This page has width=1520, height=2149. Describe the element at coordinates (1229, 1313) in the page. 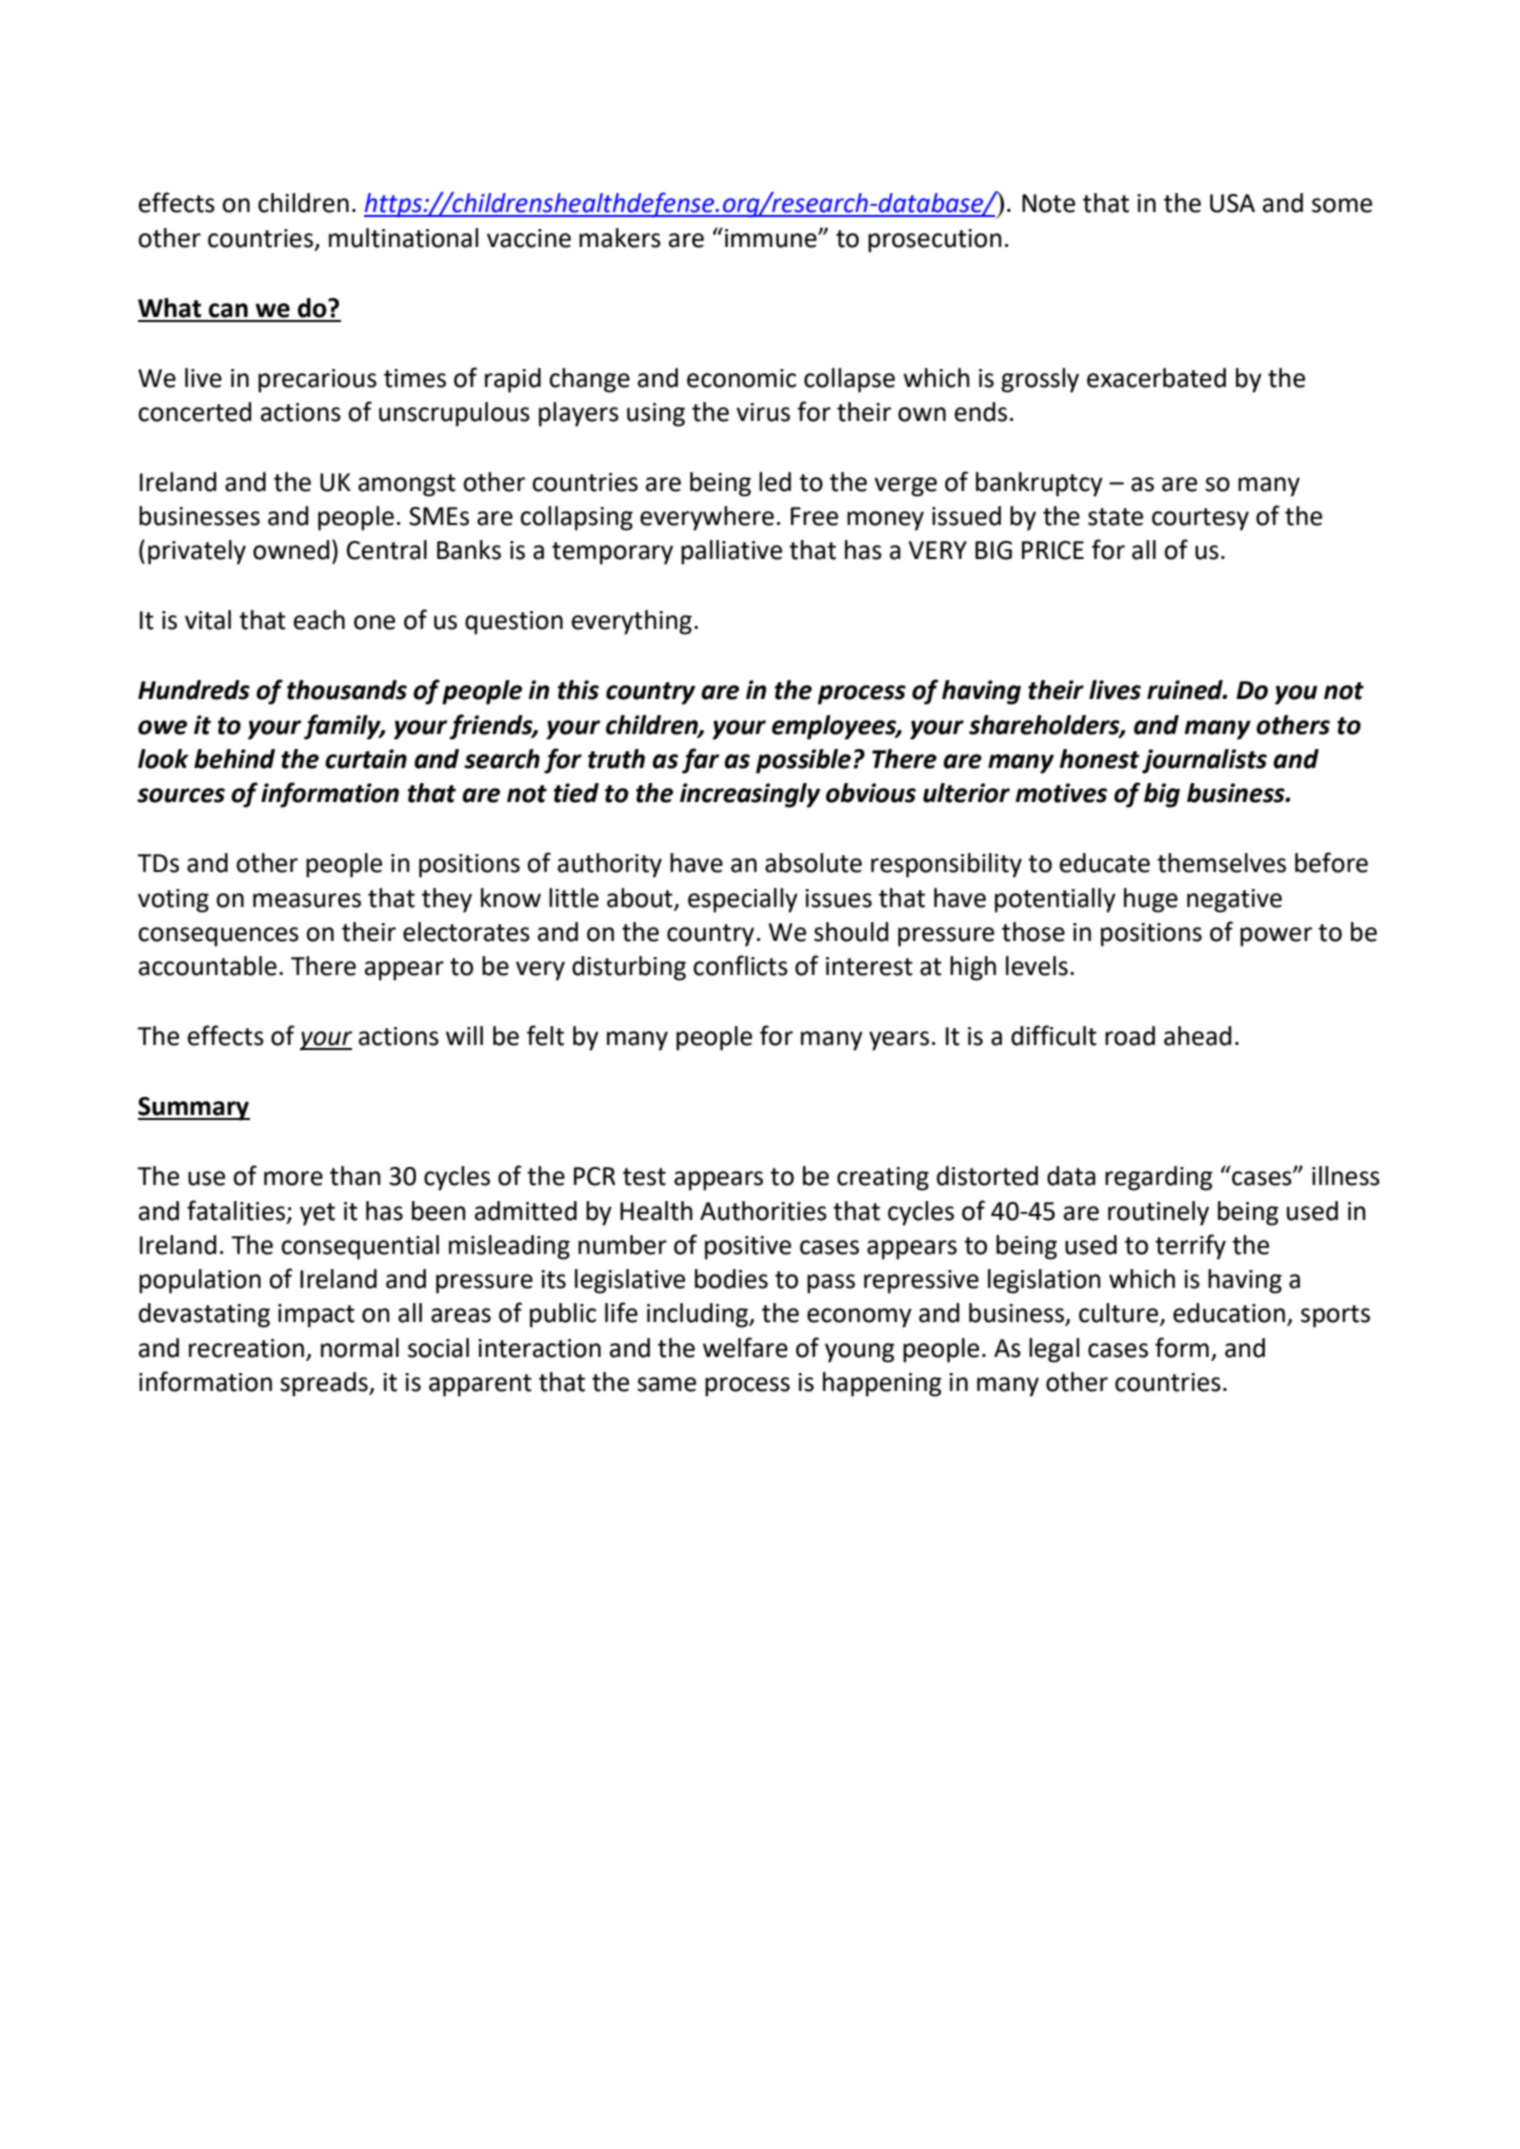

I see `education` at that location.
